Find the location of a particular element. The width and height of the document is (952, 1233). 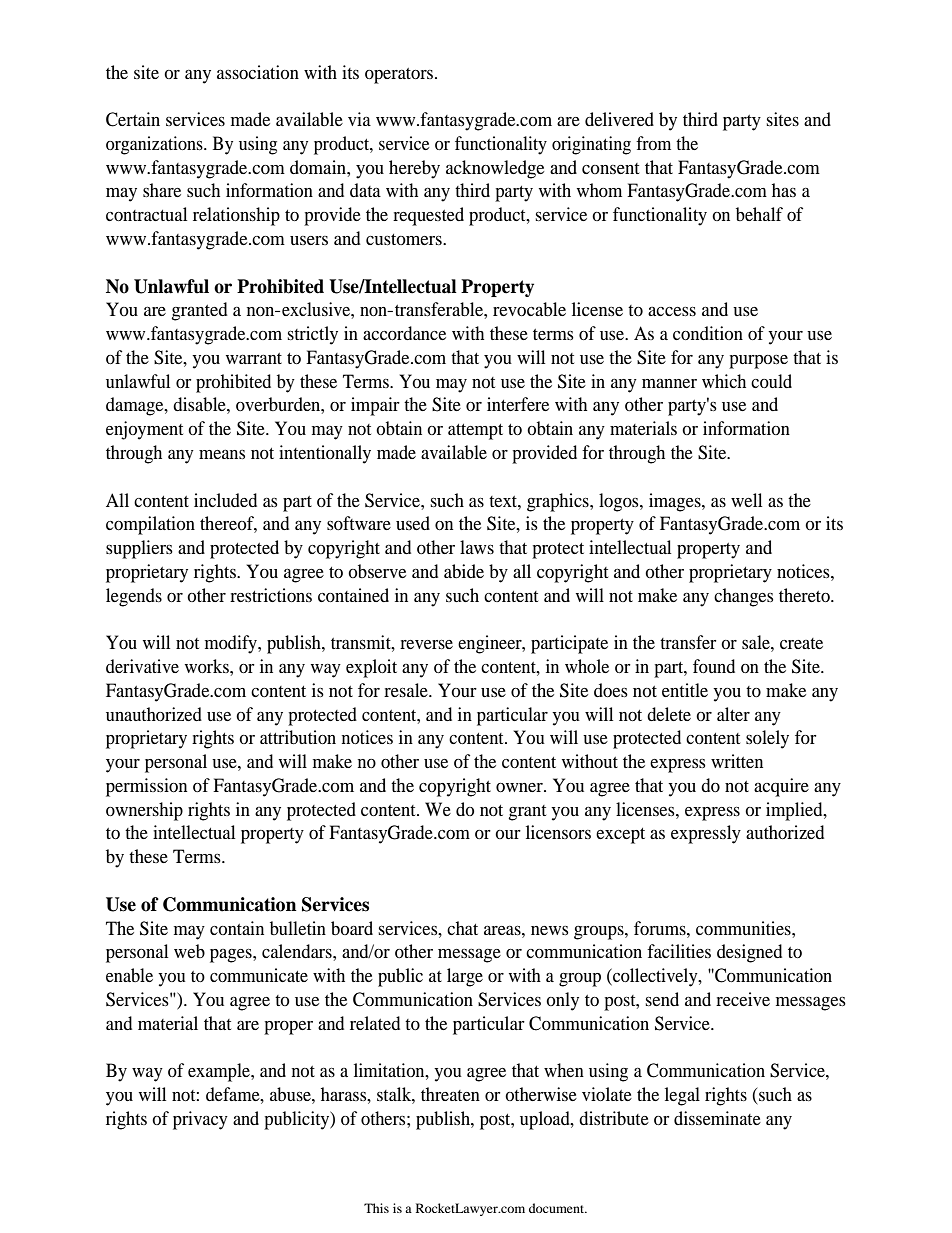

chat is located at coordinates (462, 928).
